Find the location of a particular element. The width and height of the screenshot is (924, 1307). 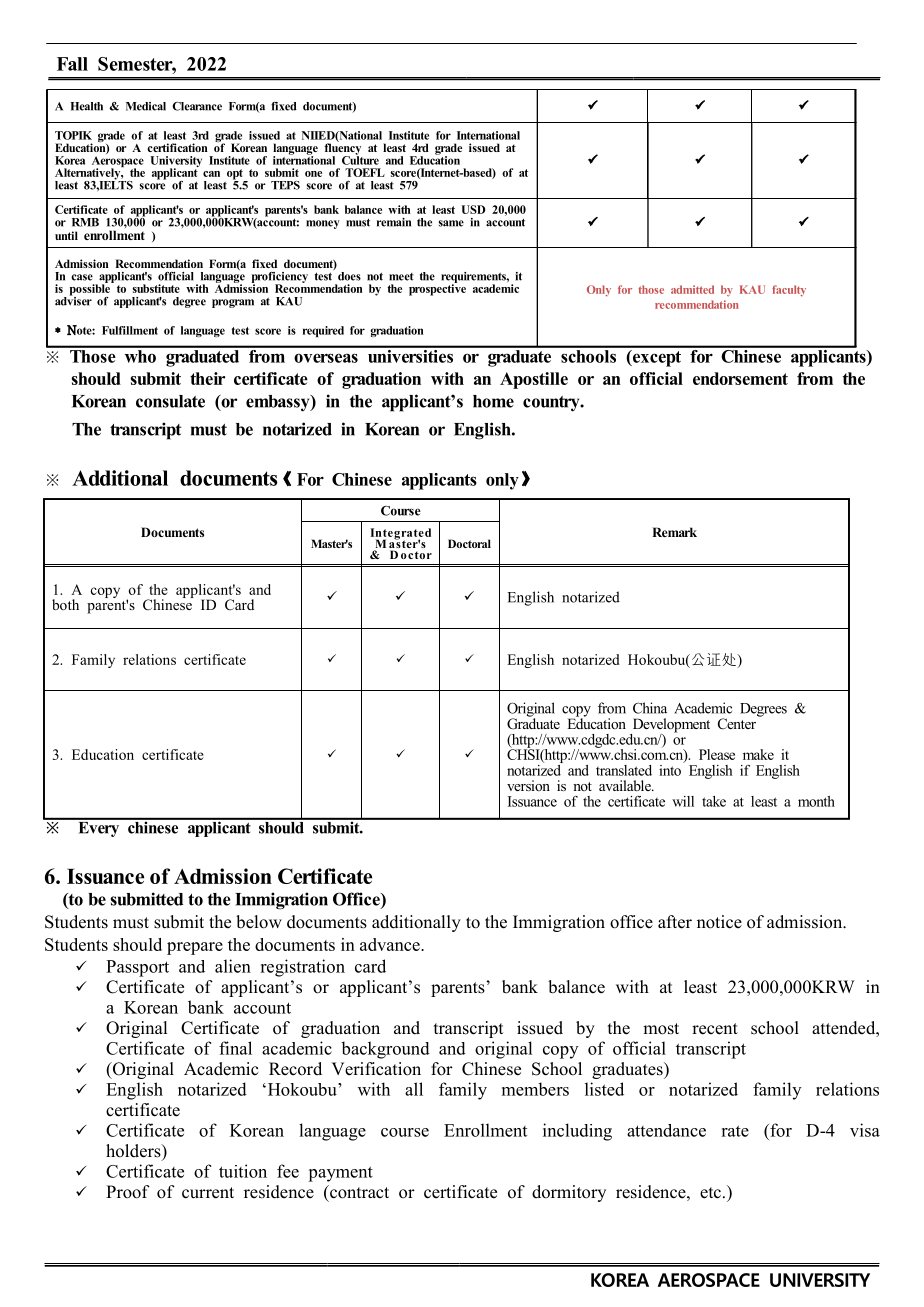

etc is located at coordinates (710, 1193).
